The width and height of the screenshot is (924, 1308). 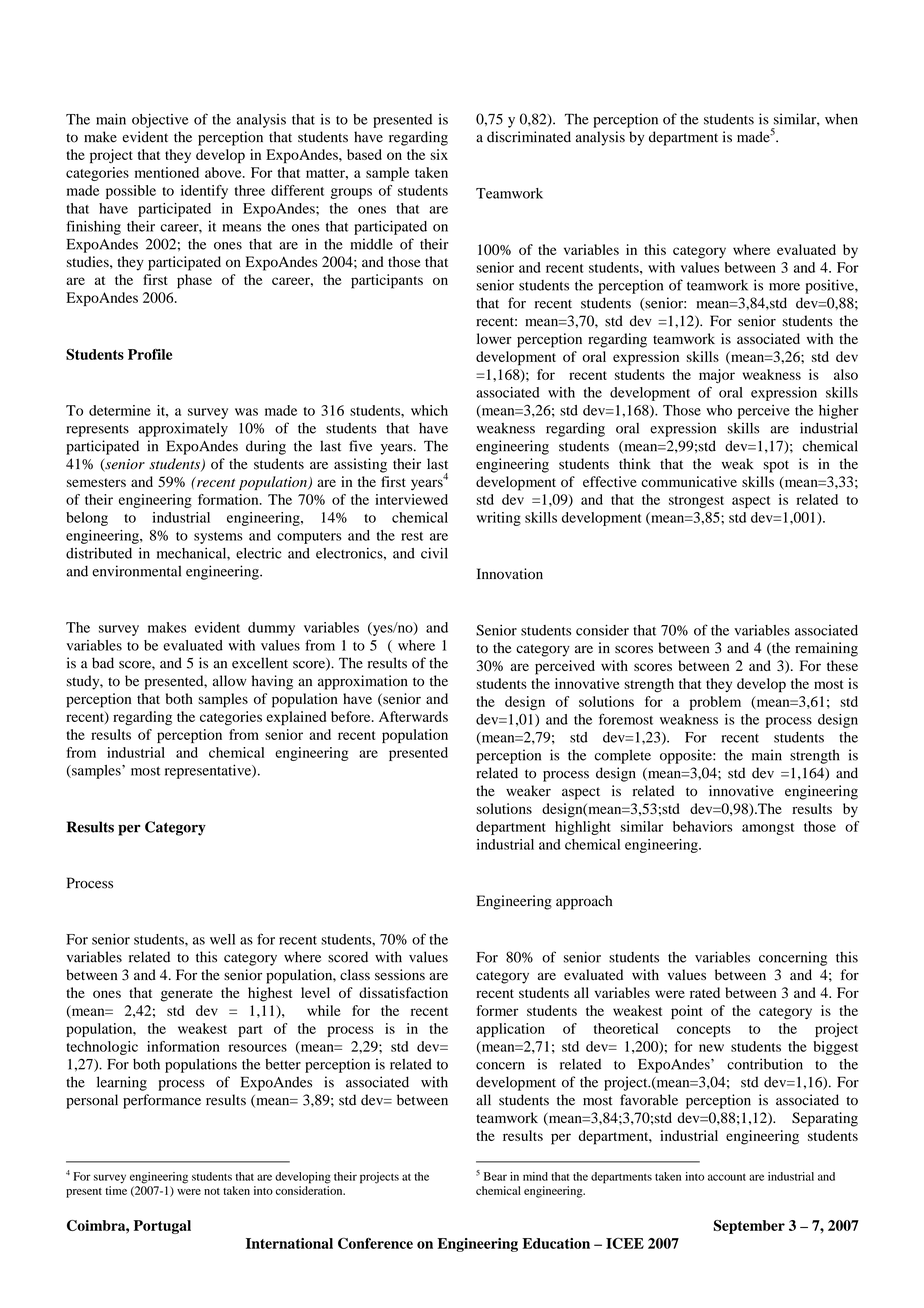 What do you see at coordinates (400, 975) in the screenshot?
I see `sessions` at bounding box center [400, 975].
